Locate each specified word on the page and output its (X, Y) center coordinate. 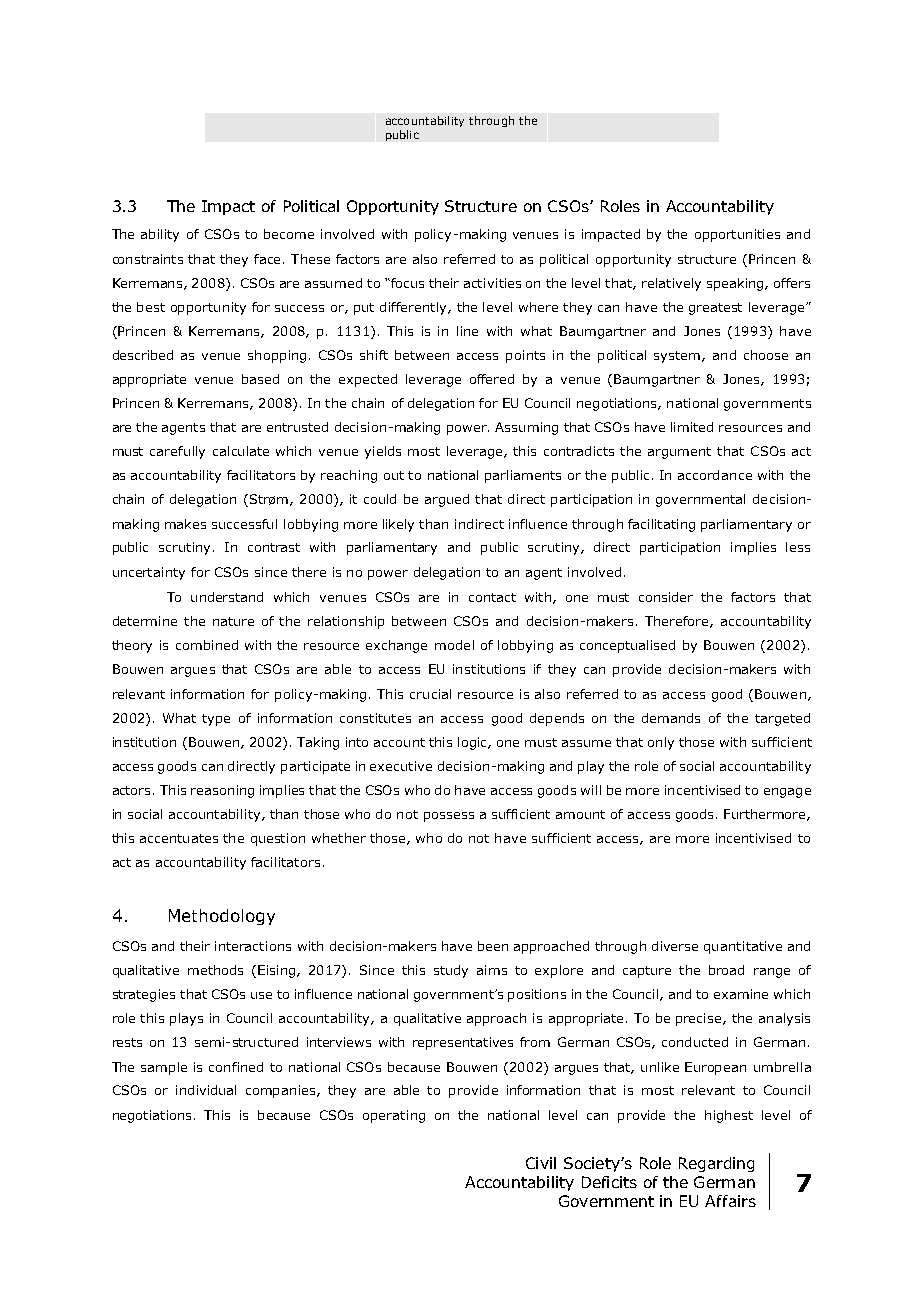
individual (206, 1090)
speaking (736, 284)
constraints (148, 259)
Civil (541, 1163)
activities (492, 283)
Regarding (716, 1164)
